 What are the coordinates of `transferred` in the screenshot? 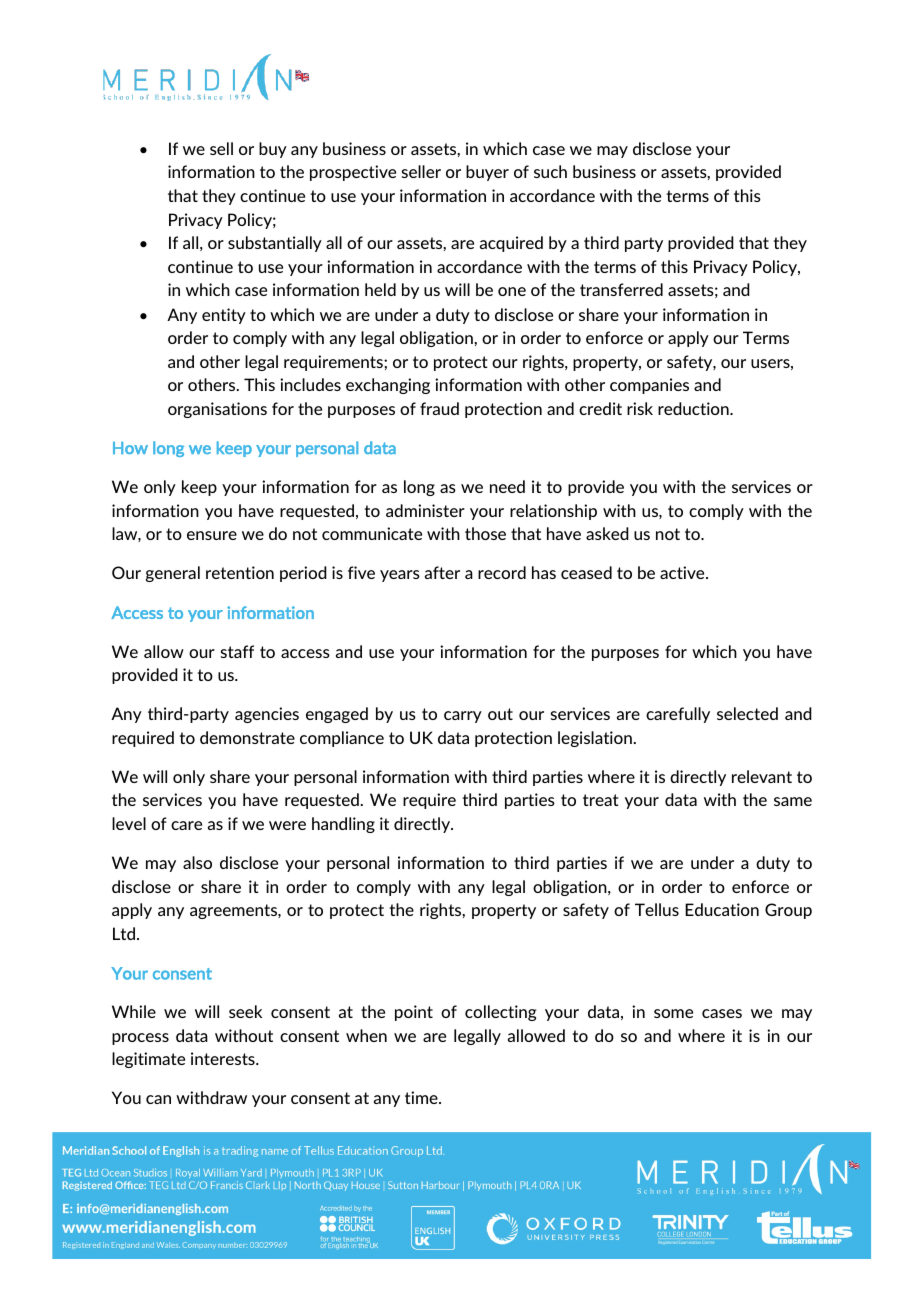 It's located at (621, 289).
